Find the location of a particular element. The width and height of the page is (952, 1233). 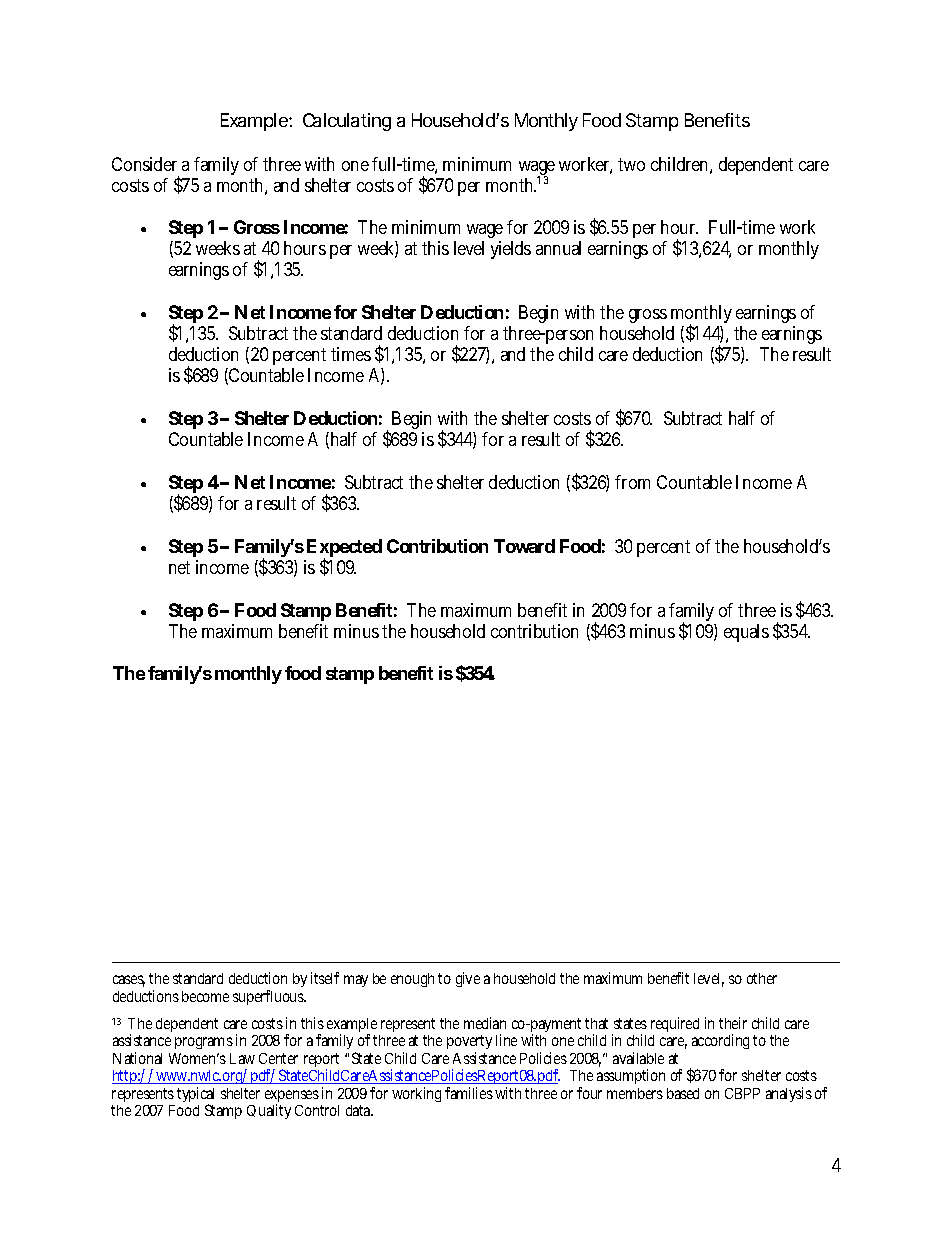

Consider is located at coordinates (144, 164).
